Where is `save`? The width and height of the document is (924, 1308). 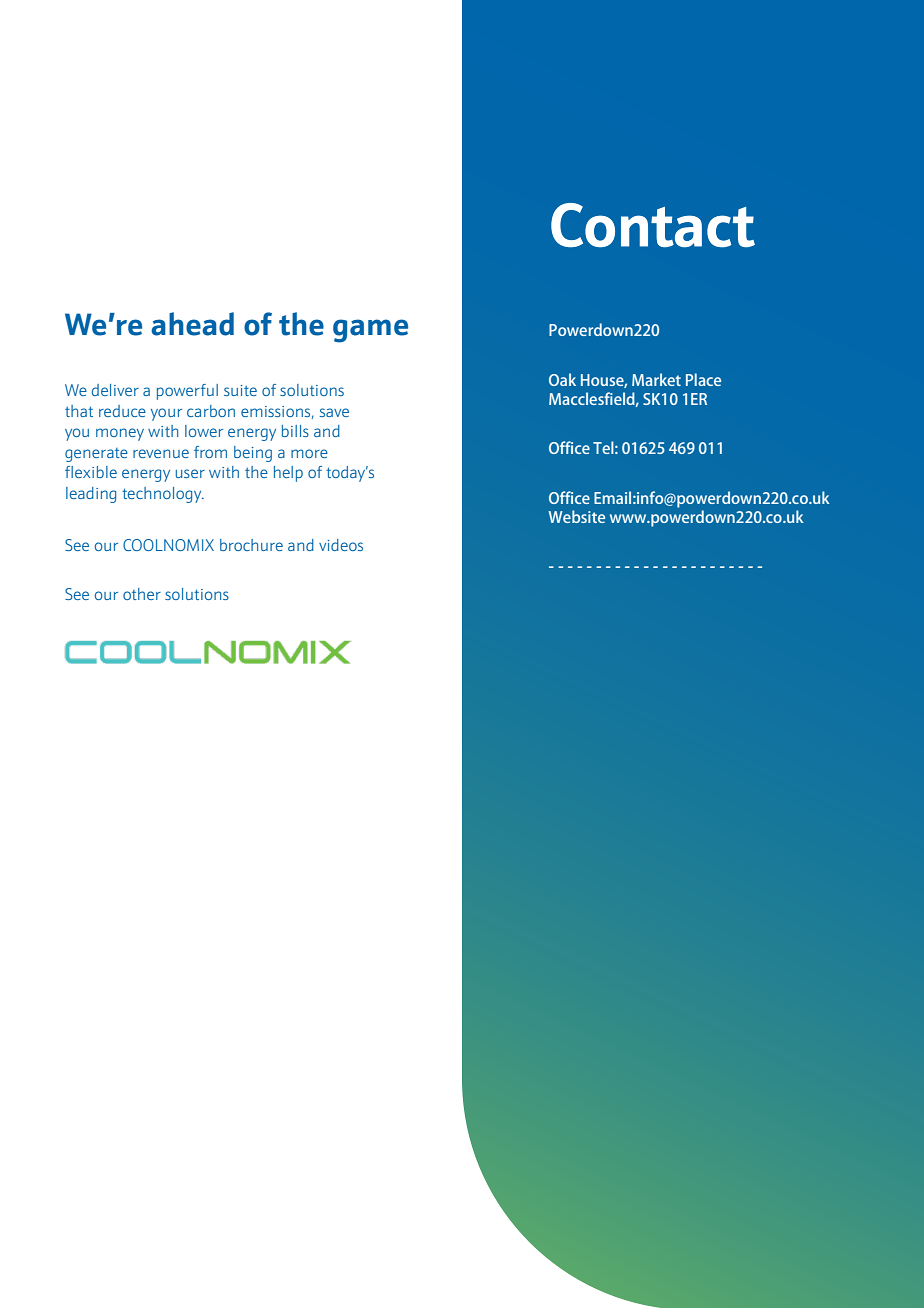 save is located at coordinates (334, 412).
